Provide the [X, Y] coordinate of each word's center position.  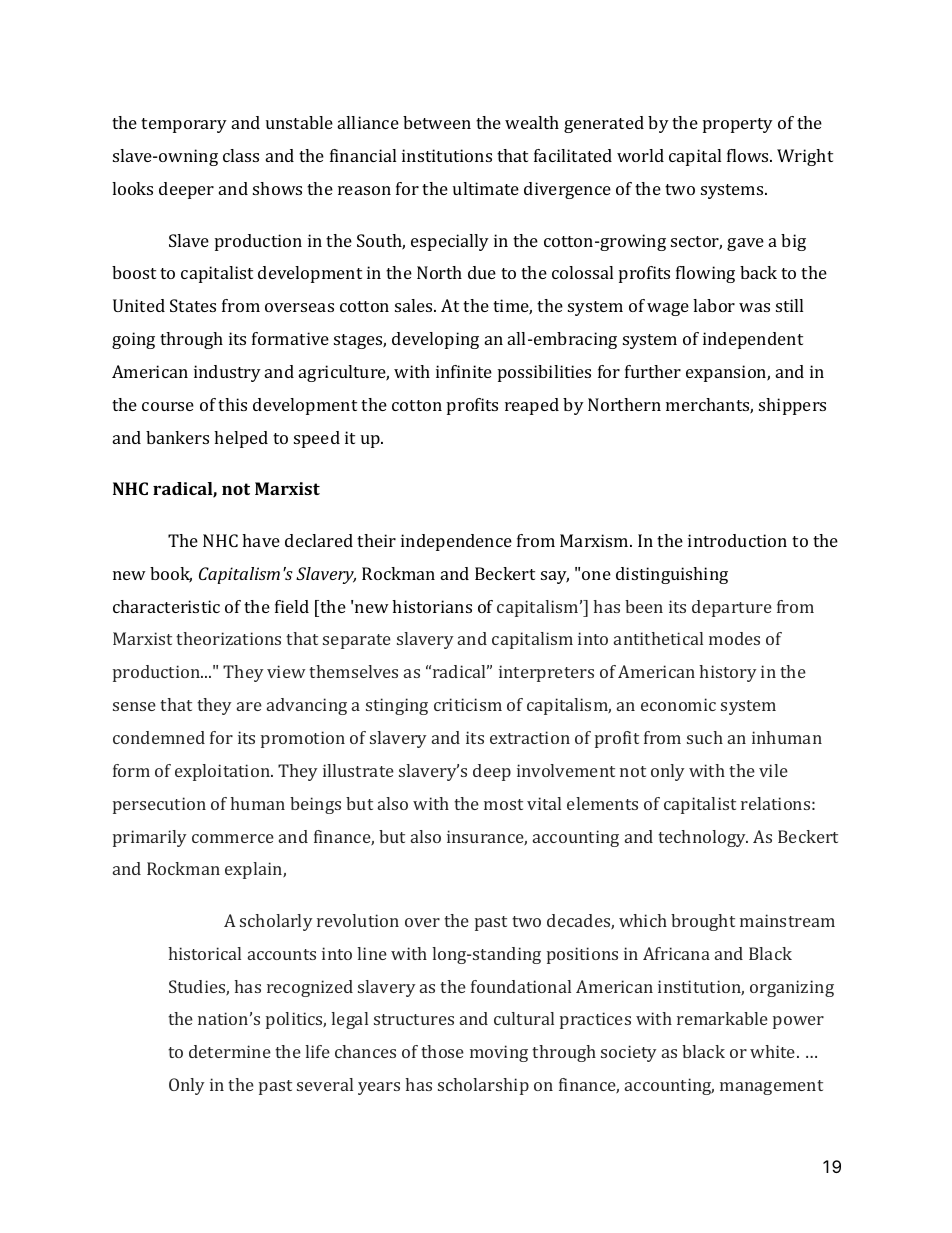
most [503, 804]
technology [703, 838]
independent [753, 340]
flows [749, 155]
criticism [468, 704]
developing [435, 340]
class [241, 155]
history [728, 673]
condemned [159, 737]
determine [230, 1051]
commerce [233, 838]
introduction [737, 540]
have [261, 540]
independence [456, 542]
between [437, 122]
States [193, 305]
